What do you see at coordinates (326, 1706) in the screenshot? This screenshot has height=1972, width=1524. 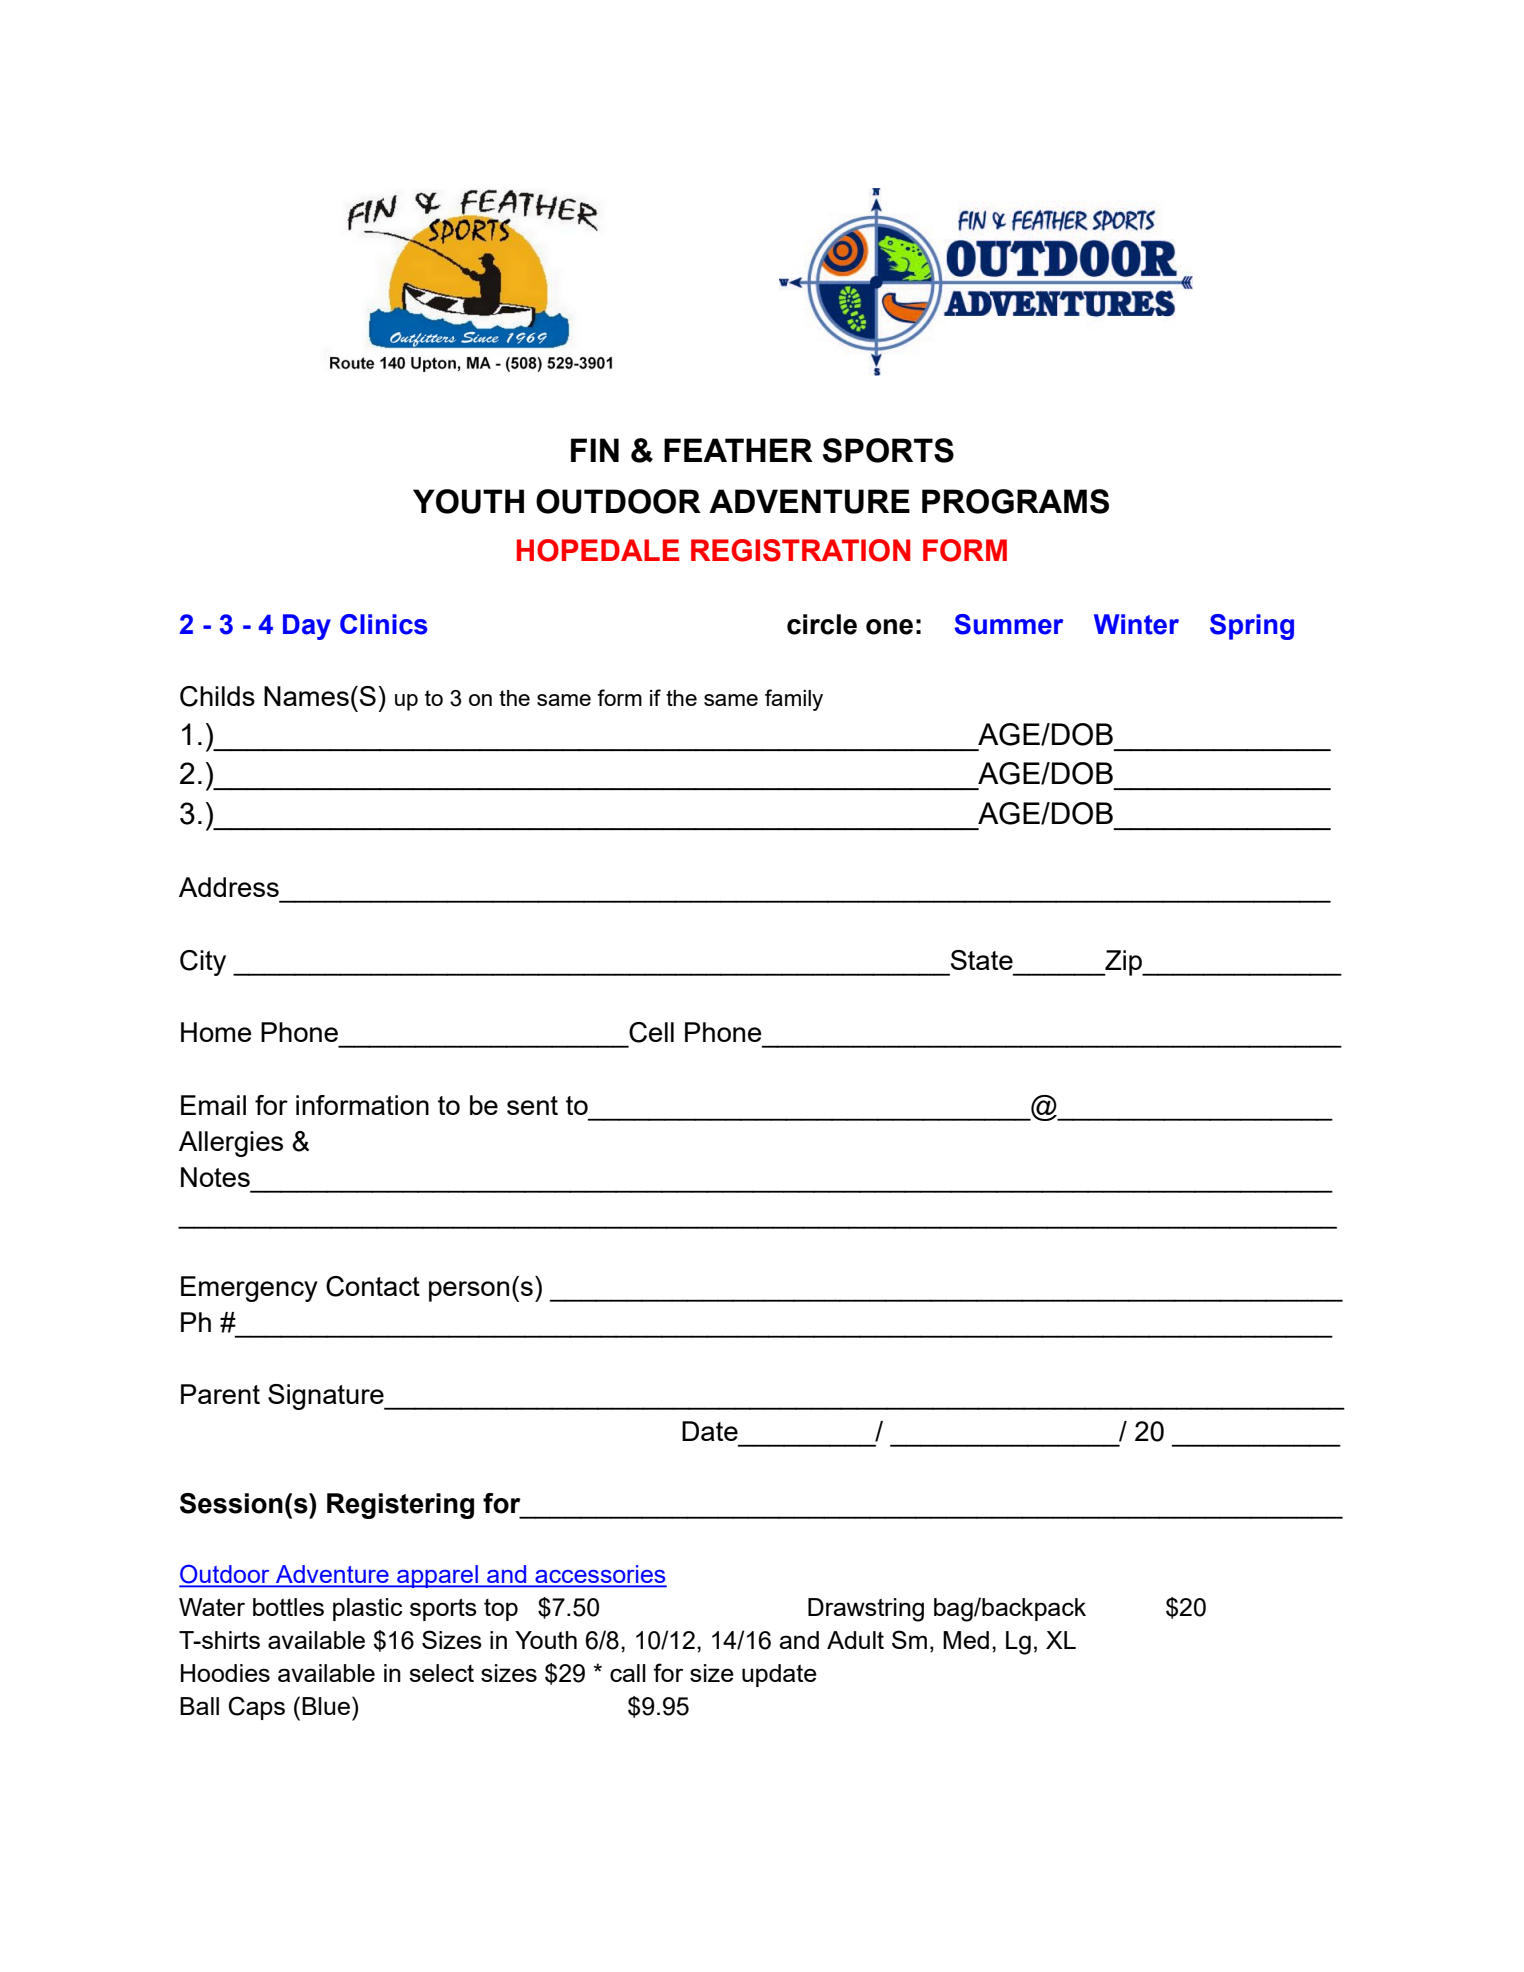 I see `Blue` at bounding box center [326, 1706].
